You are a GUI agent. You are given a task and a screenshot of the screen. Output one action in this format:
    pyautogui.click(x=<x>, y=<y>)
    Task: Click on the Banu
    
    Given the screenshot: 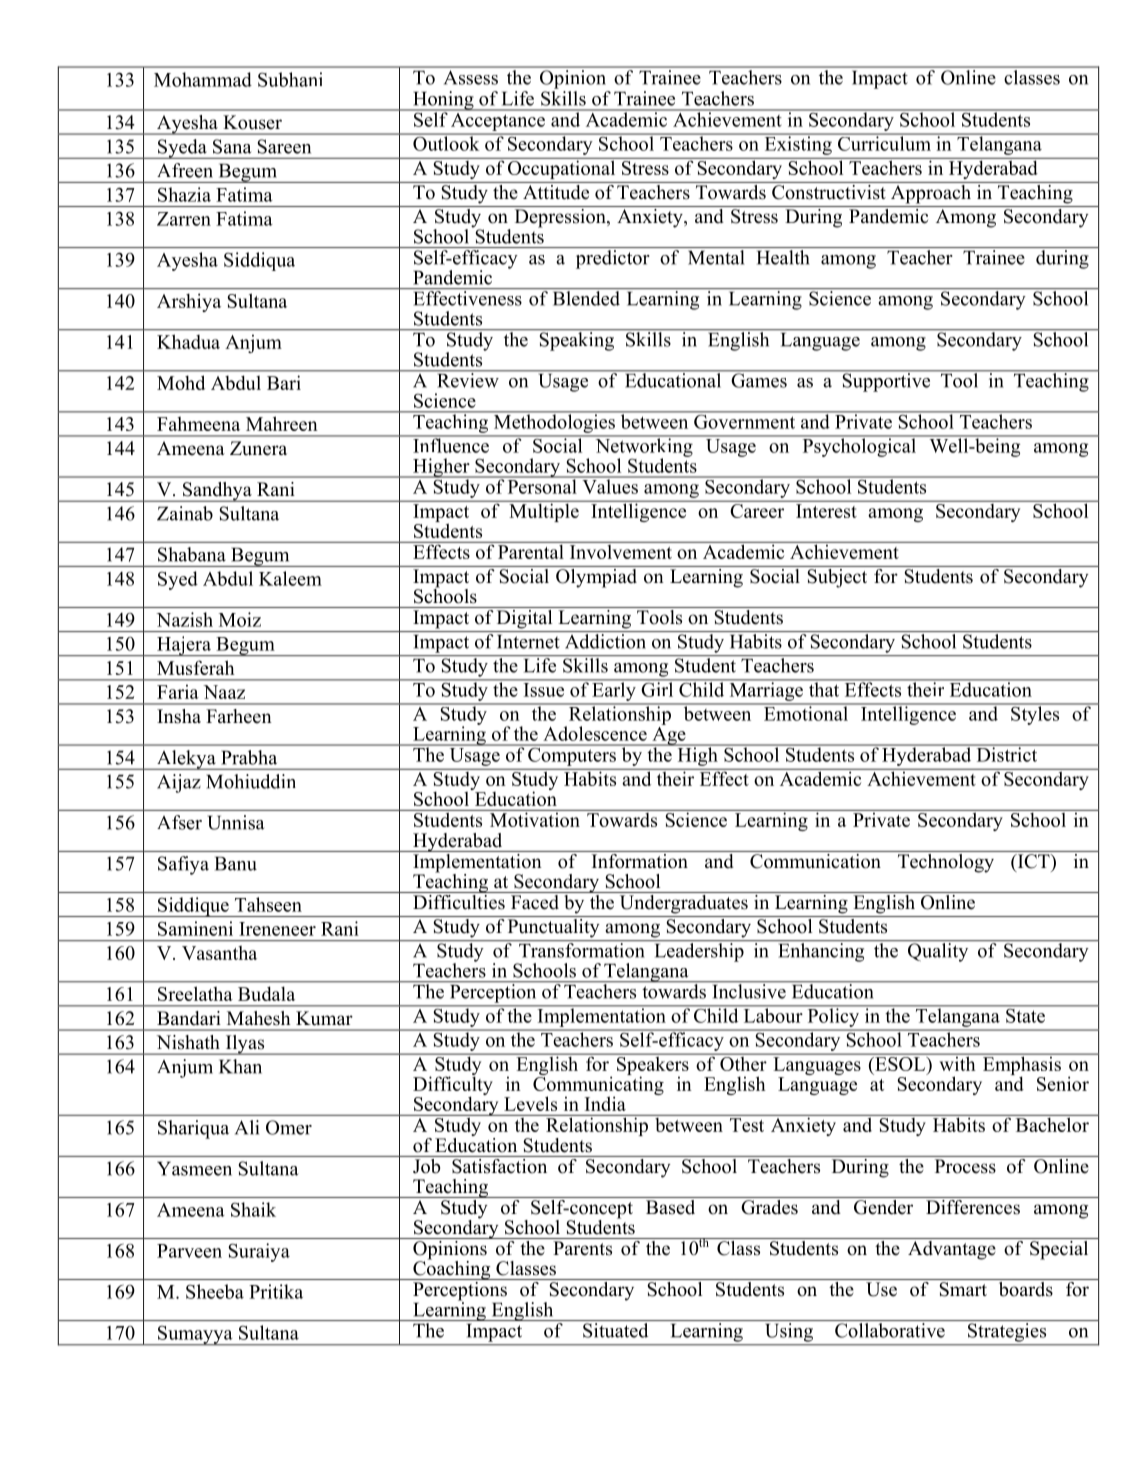 What is the action you would take?
    pyautogui.click(x=236, y=863)
